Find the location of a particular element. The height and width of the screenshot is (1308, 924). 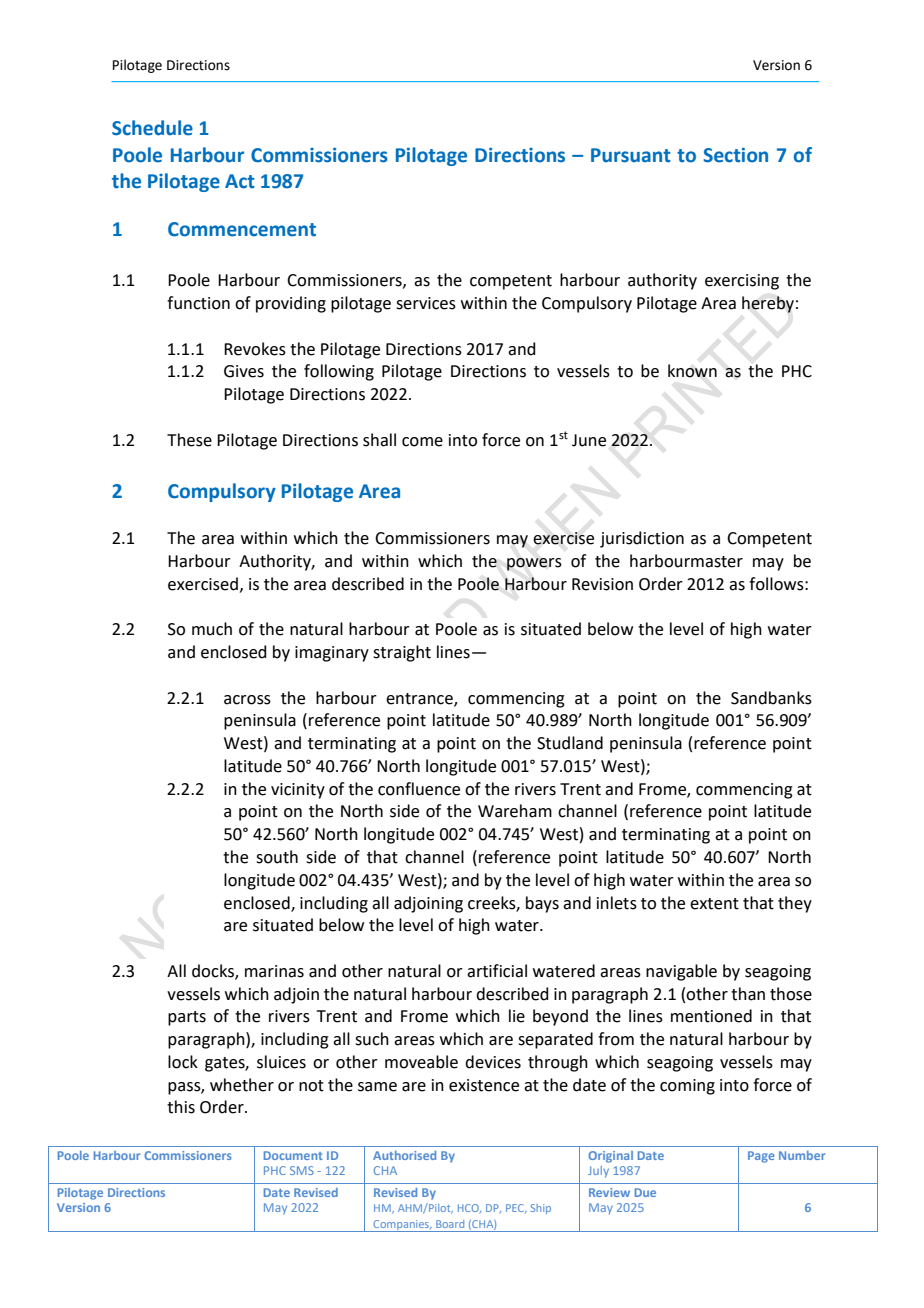

jurisdiction is located at coordinates (642, 539).
